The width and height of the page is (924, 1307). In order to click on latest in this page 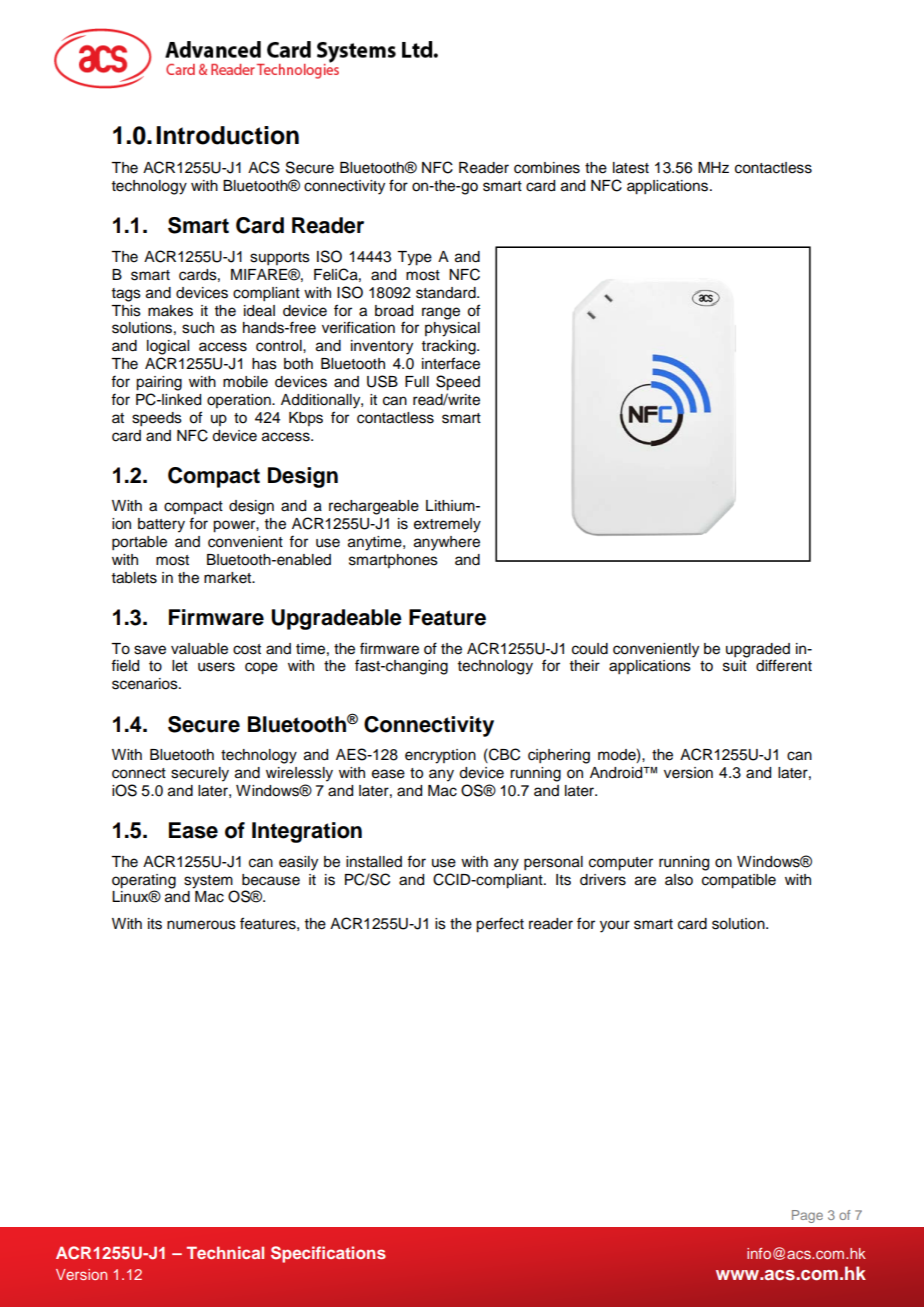, I will do `click(631, 168)`.
